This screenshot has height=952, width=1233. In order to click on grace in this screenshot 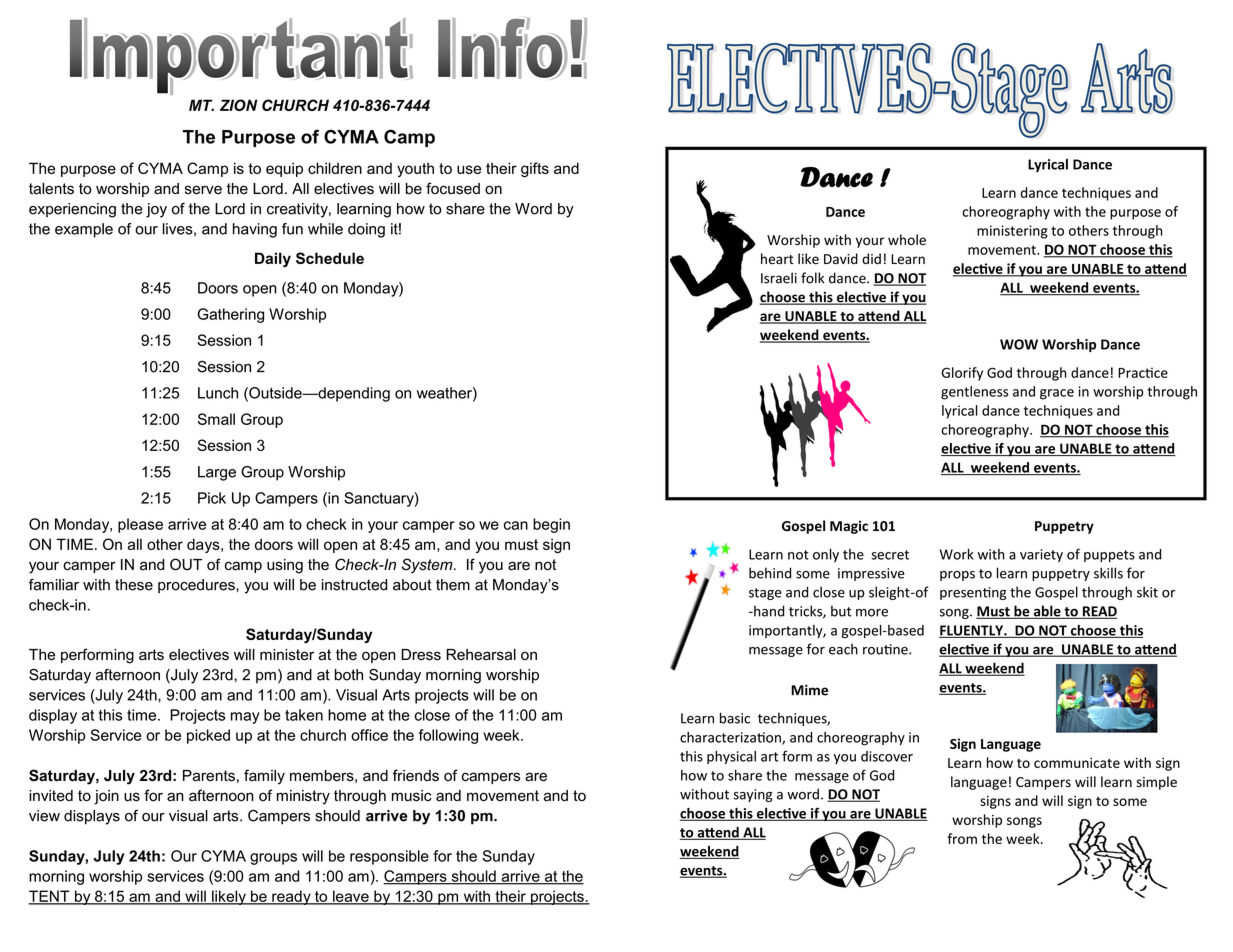, I will do `click(1057, 394)`.
